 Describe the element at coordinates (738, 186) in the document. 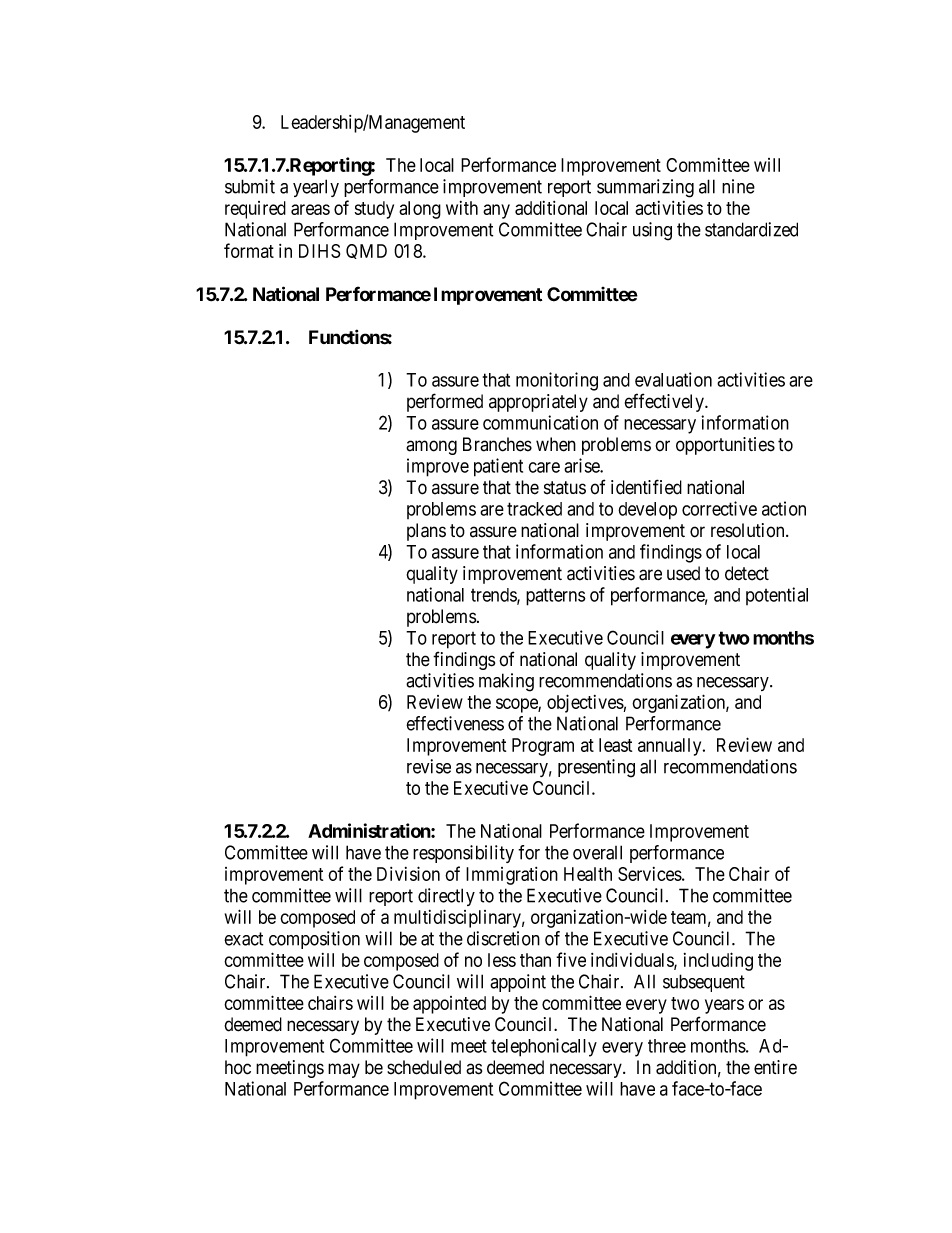

I see `nine` at that location.
